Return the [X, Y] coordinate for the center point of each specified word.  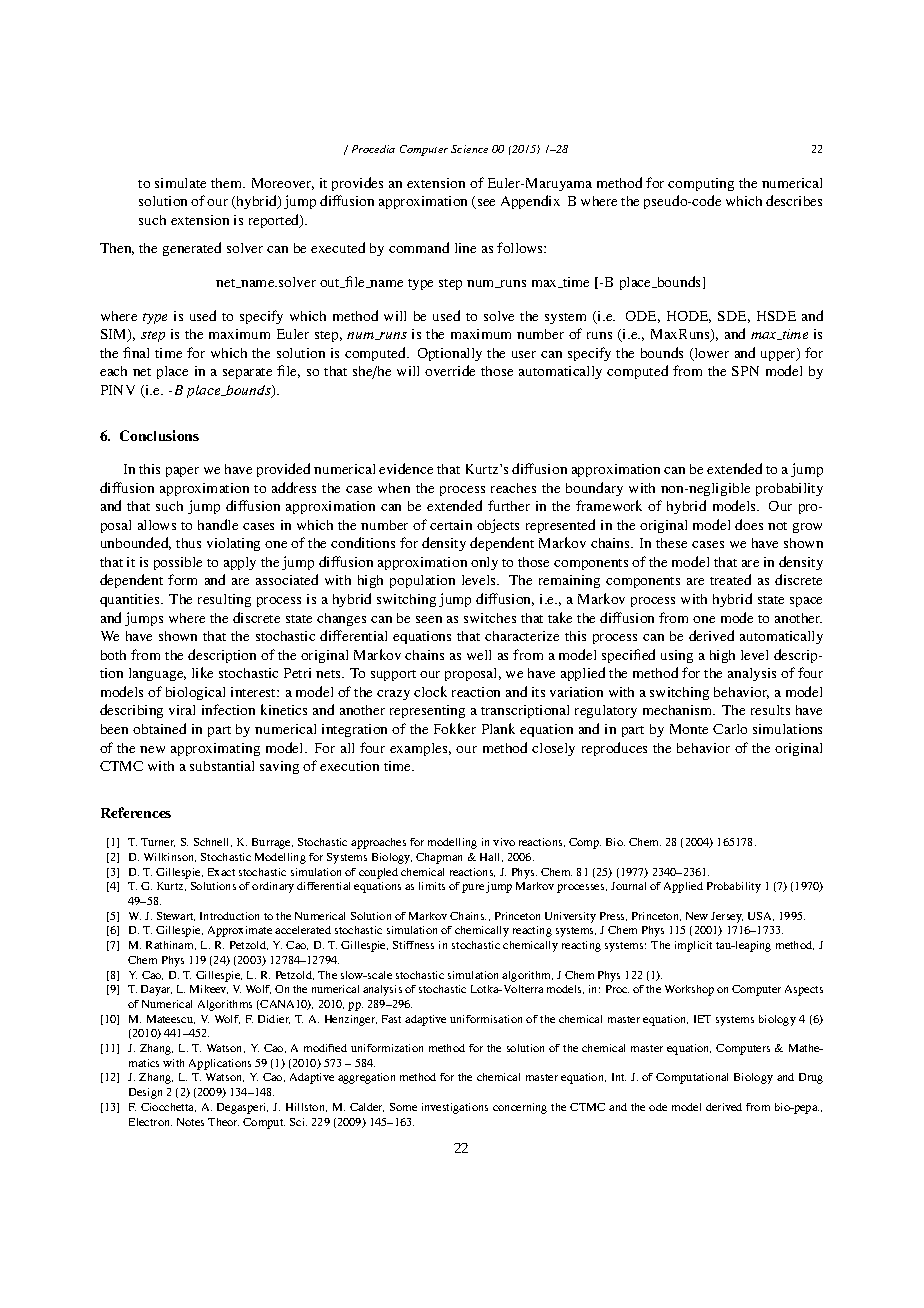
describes [794, 200]
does [749, 524]
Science [469, 149]
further [509, 505]
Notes [190, 1122]
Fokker [455, 728]
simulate [180, 183]
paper [182, 472]
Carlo [730, 729]
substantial [222, 766]
